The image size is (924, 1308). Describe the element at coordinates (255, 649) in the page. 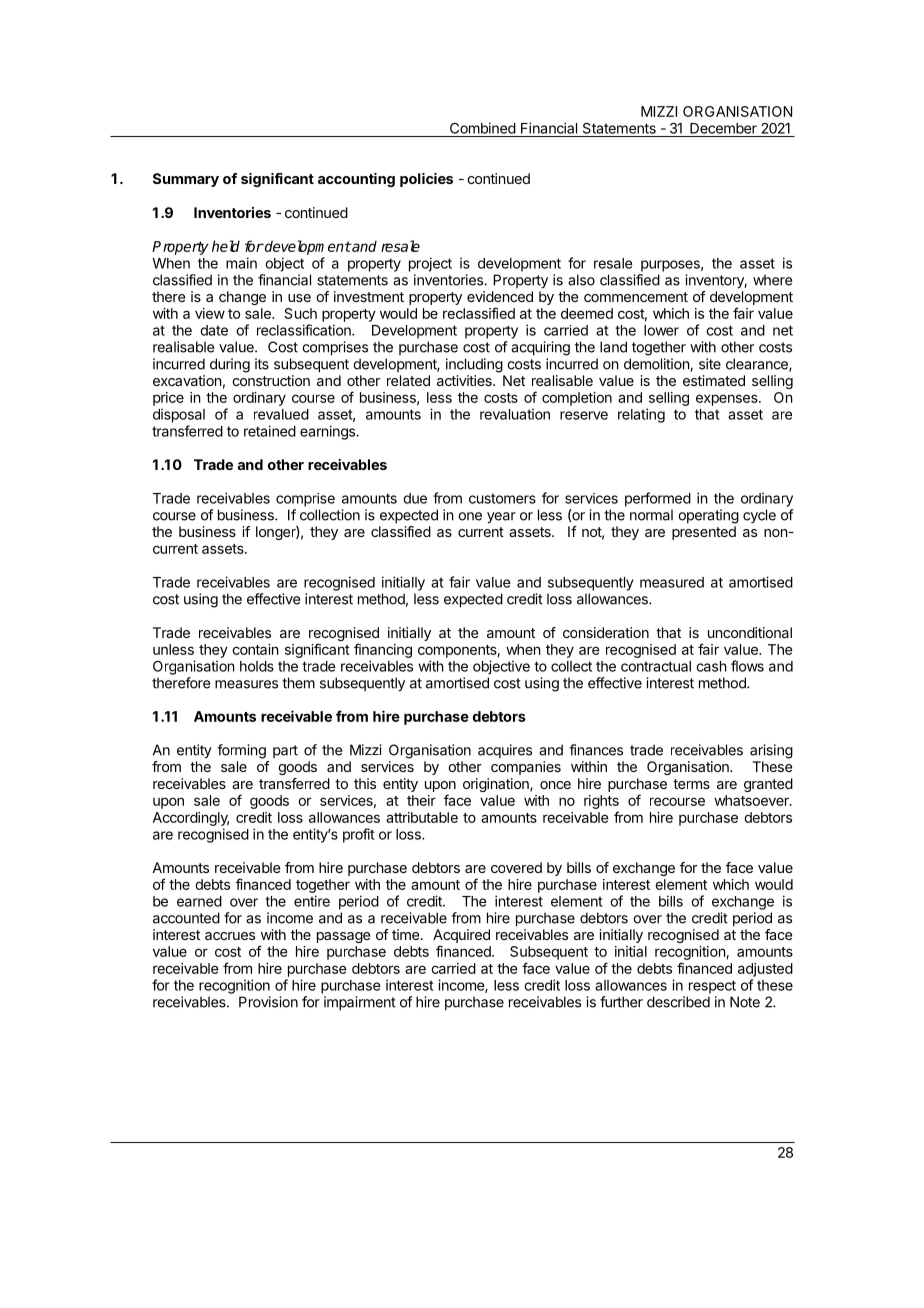

I see `contain` at that location.
